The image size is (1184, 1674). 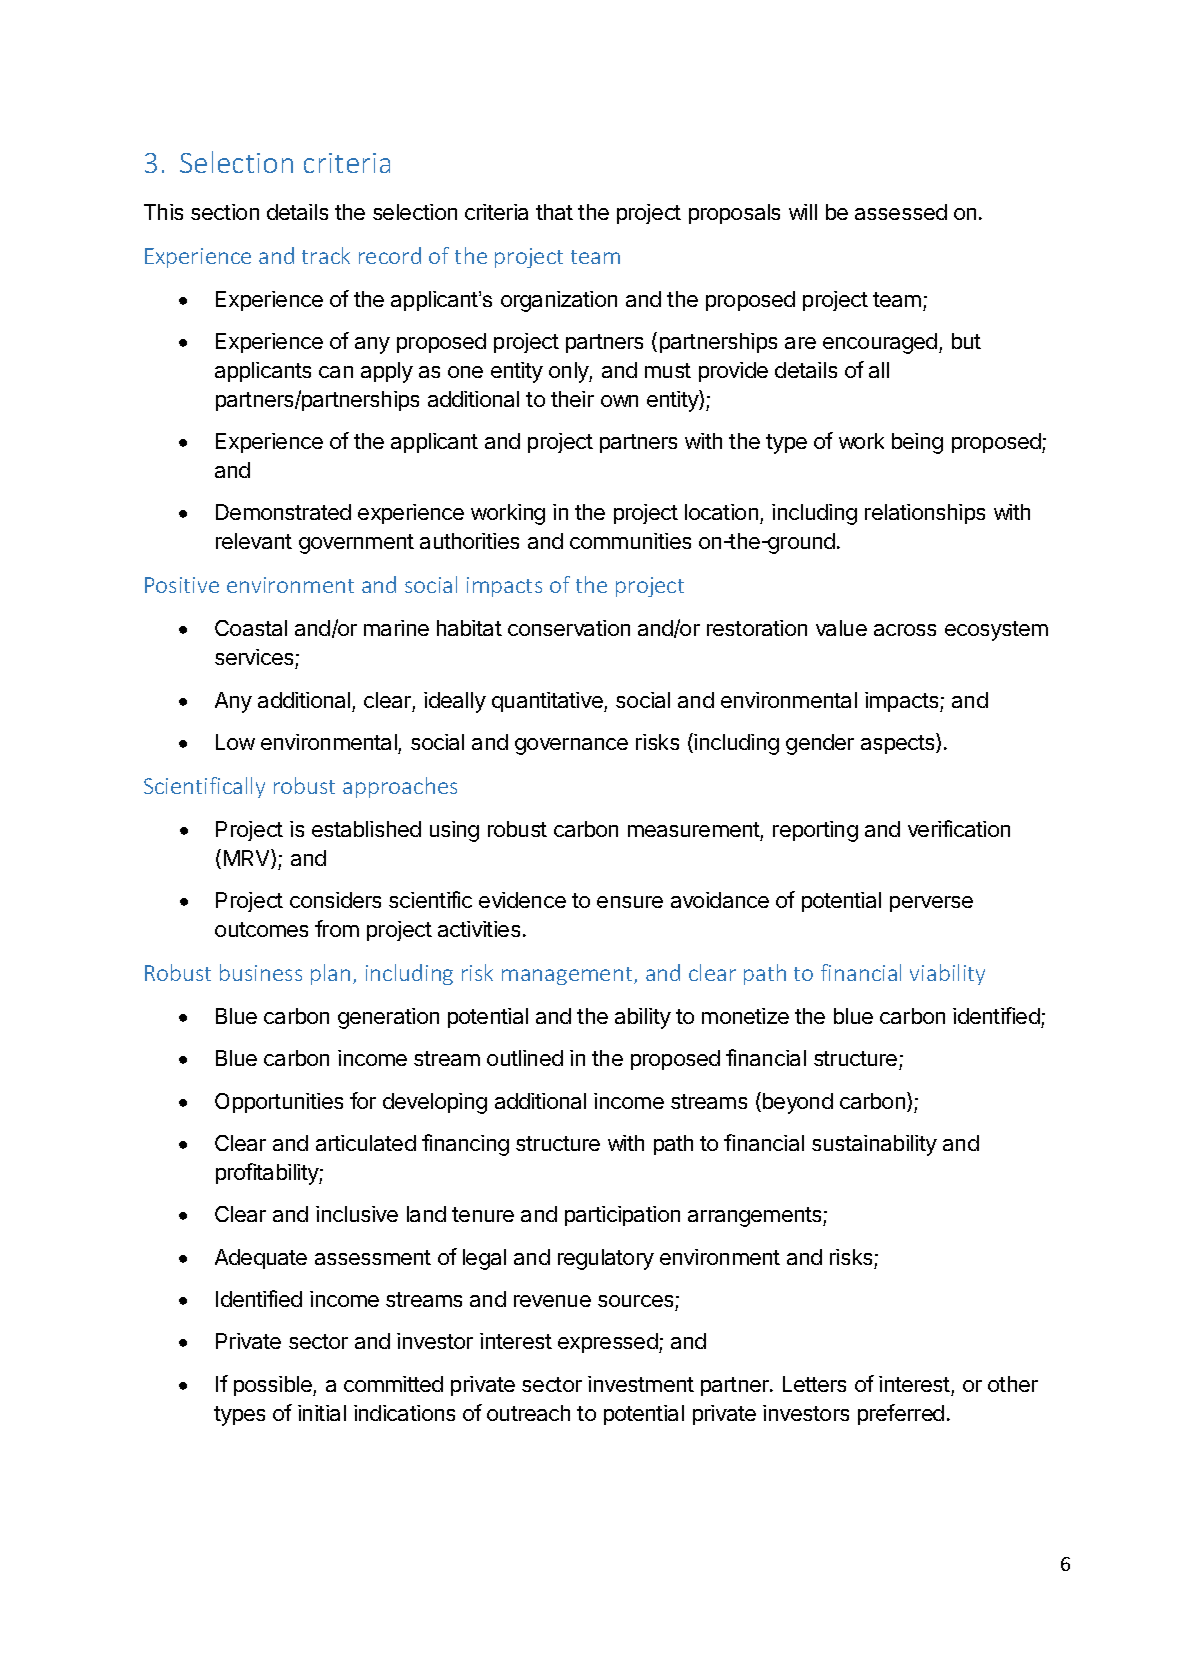 I want to click on assessed, so click(x=901, y=212).
